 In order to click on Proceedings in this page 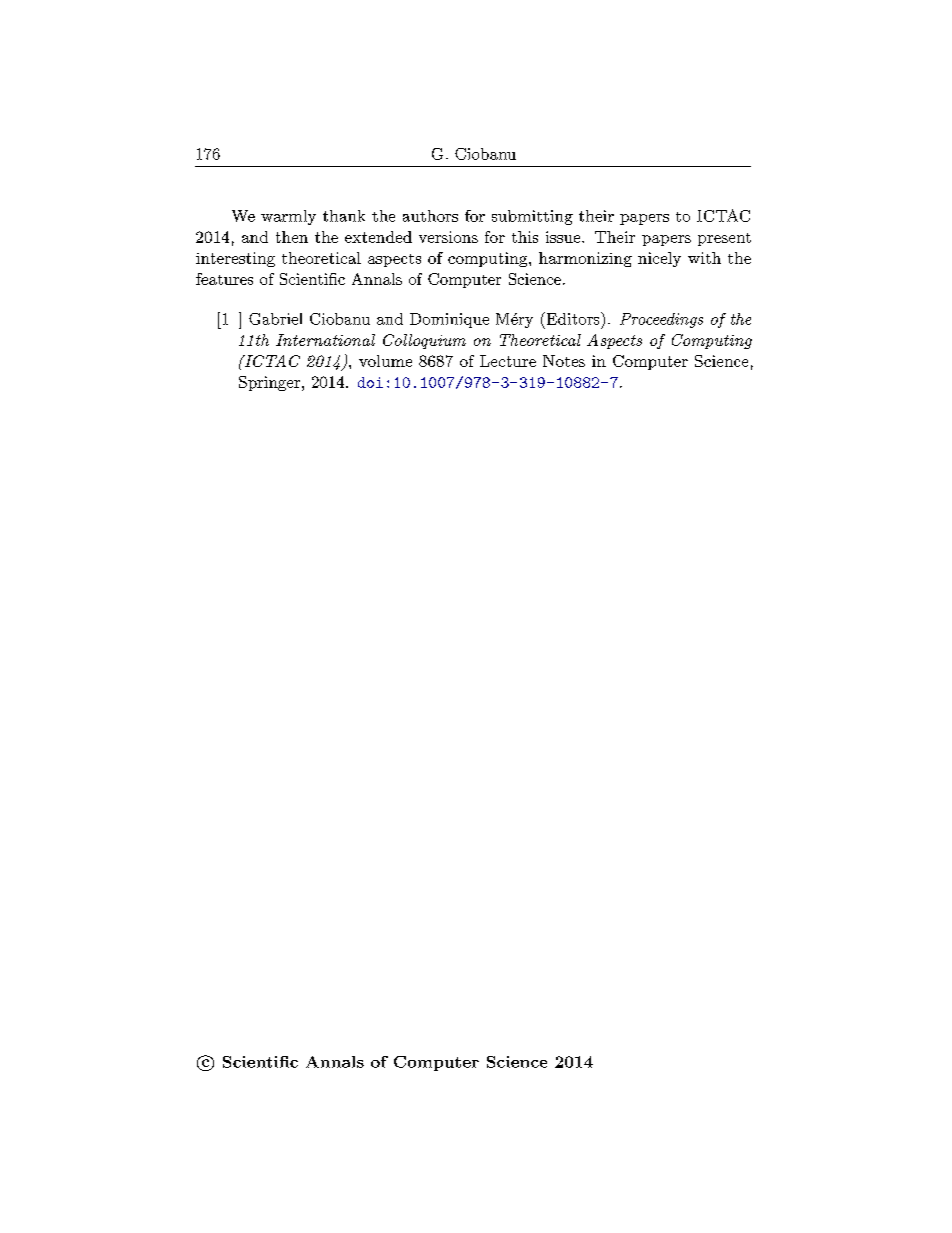, I will do `click(661, 320)`.
